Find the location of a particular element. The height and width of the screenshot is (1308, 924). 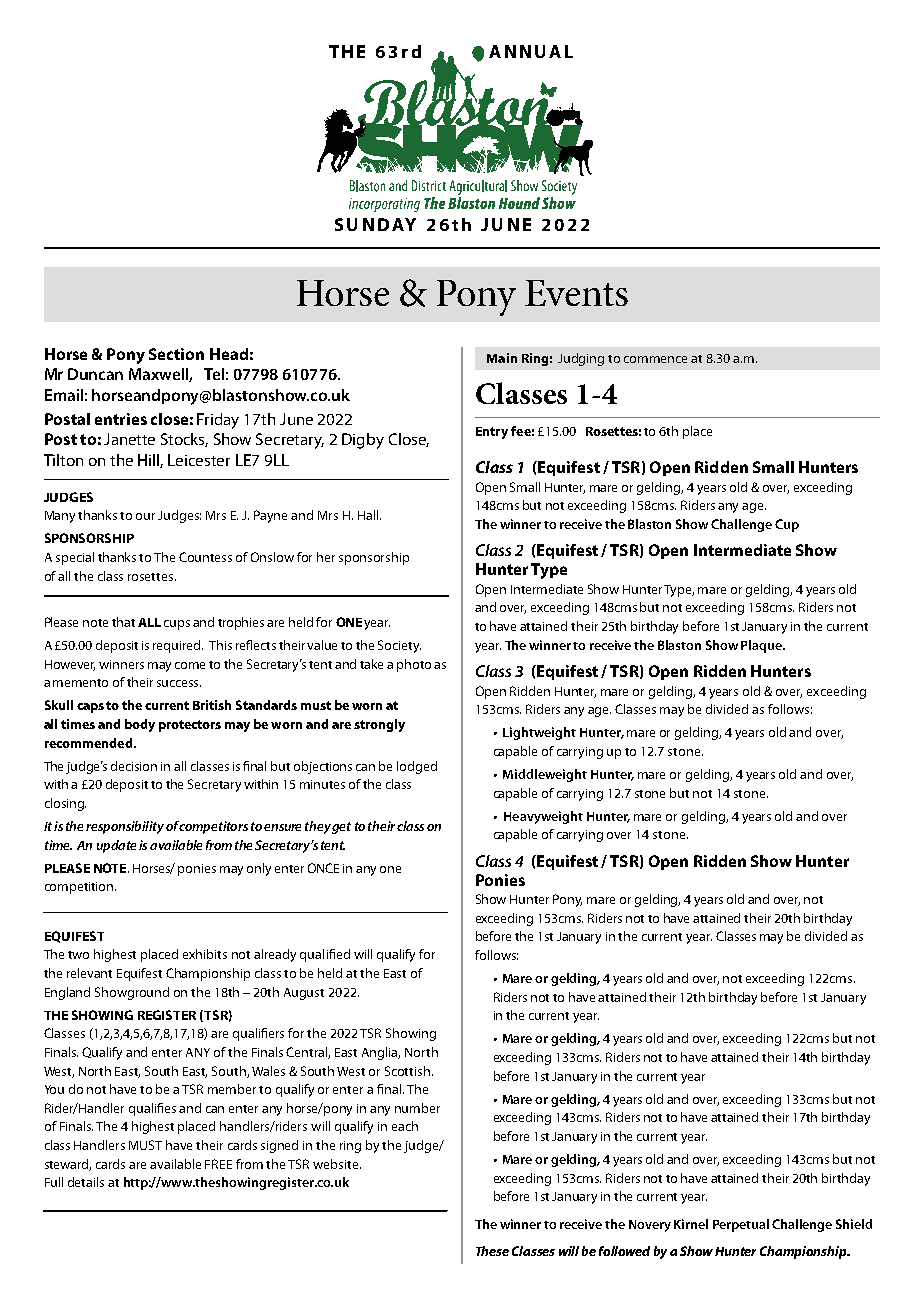

Heavyweight is located at coordinates (543, 817).
